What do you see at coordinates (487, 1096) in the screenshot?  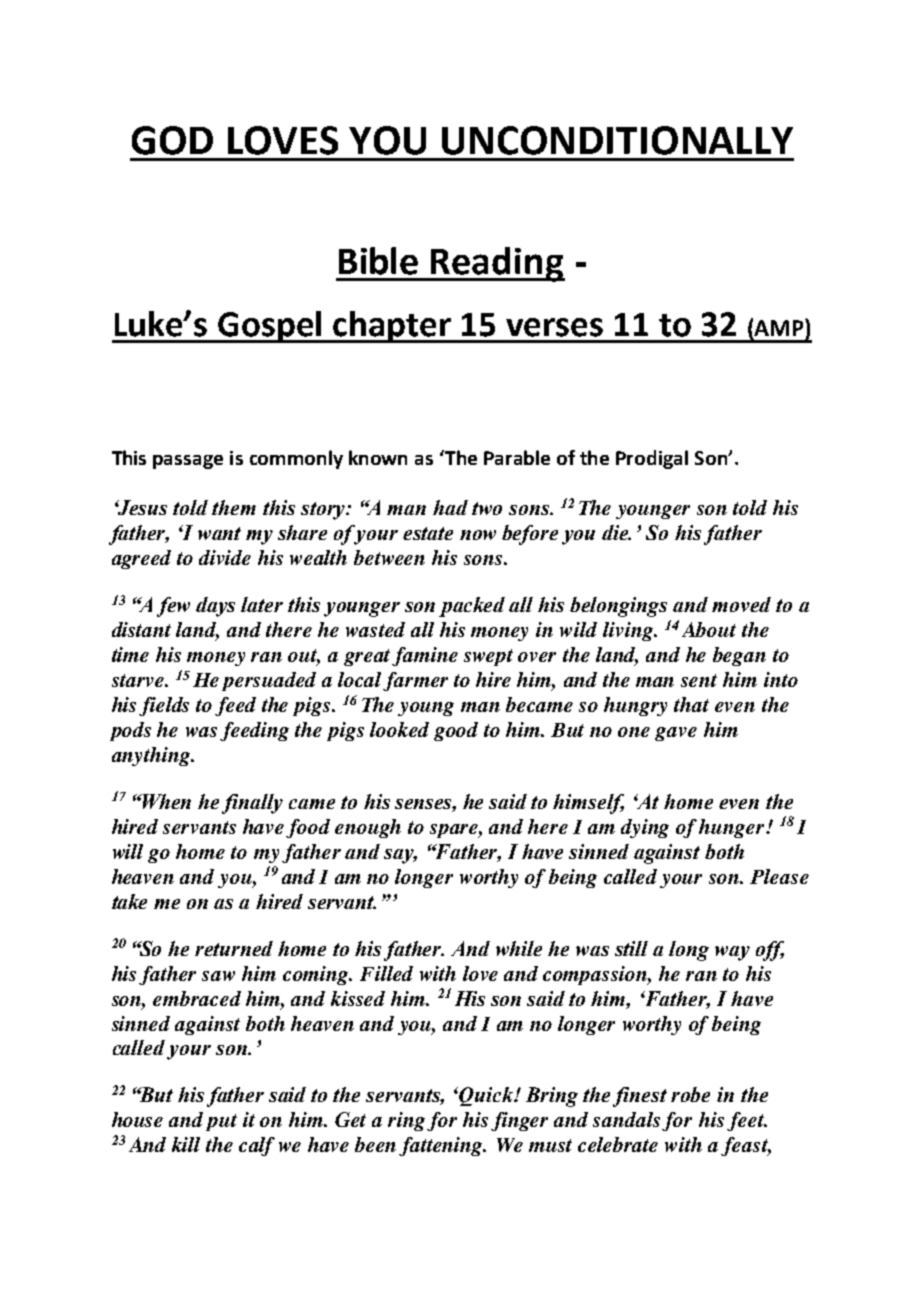 I see `Quick` at bounding box center [487, 1096].
